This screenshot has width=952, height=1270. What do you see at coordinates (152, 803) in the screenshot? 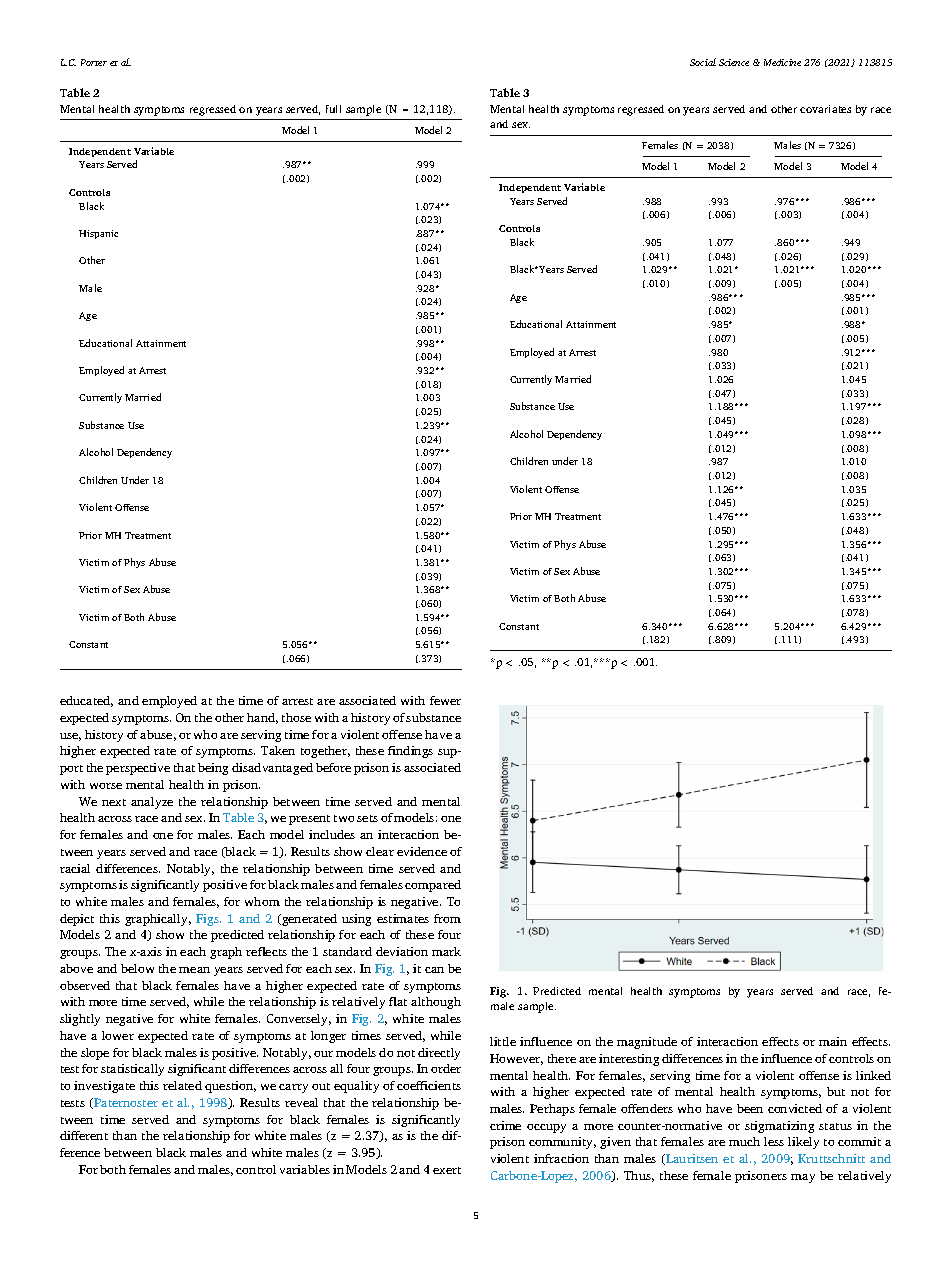
I see `analyze` at bounding box center [152, 803].
